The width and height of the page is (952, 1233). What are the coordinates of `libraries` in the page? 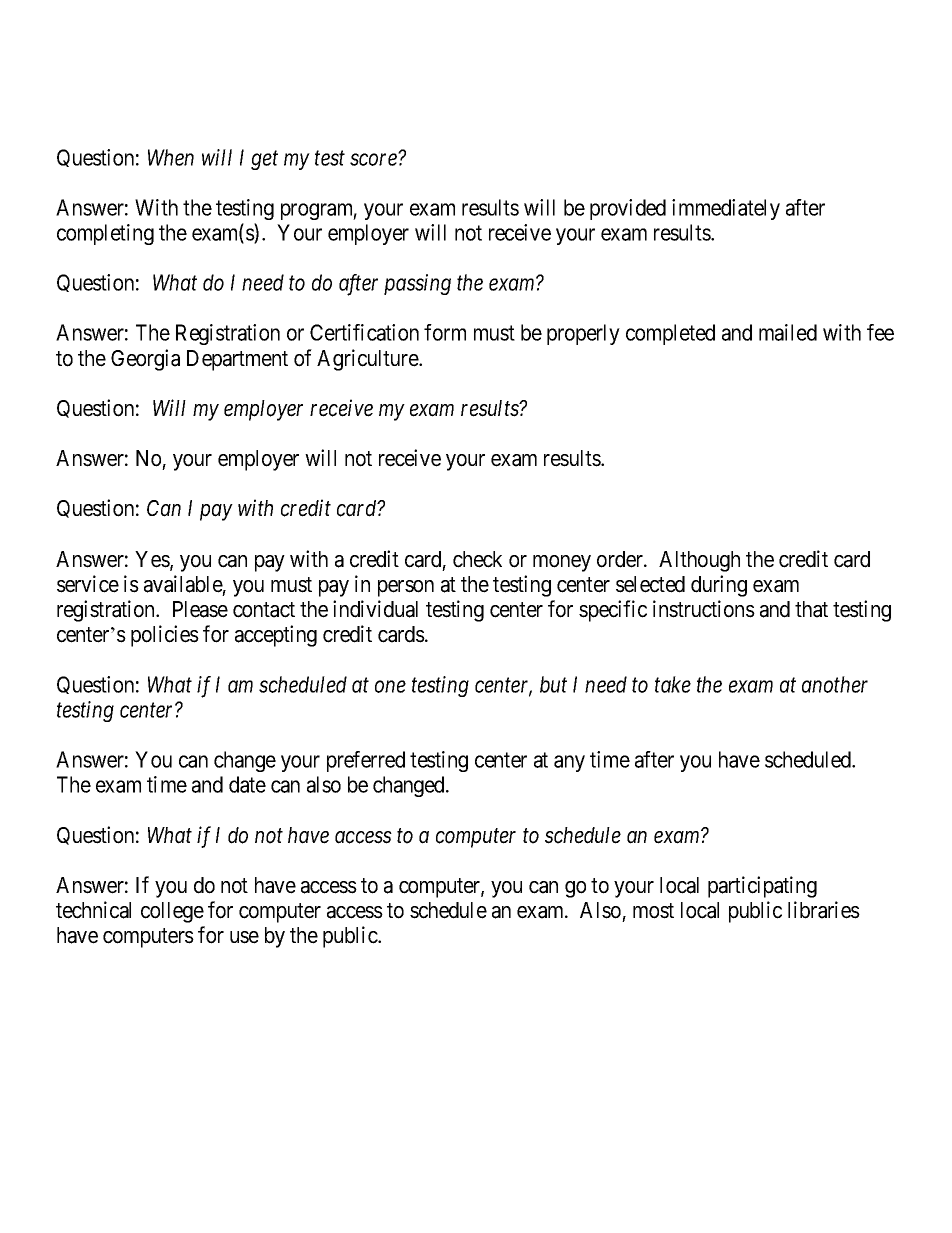 It's located at (824, 910).
